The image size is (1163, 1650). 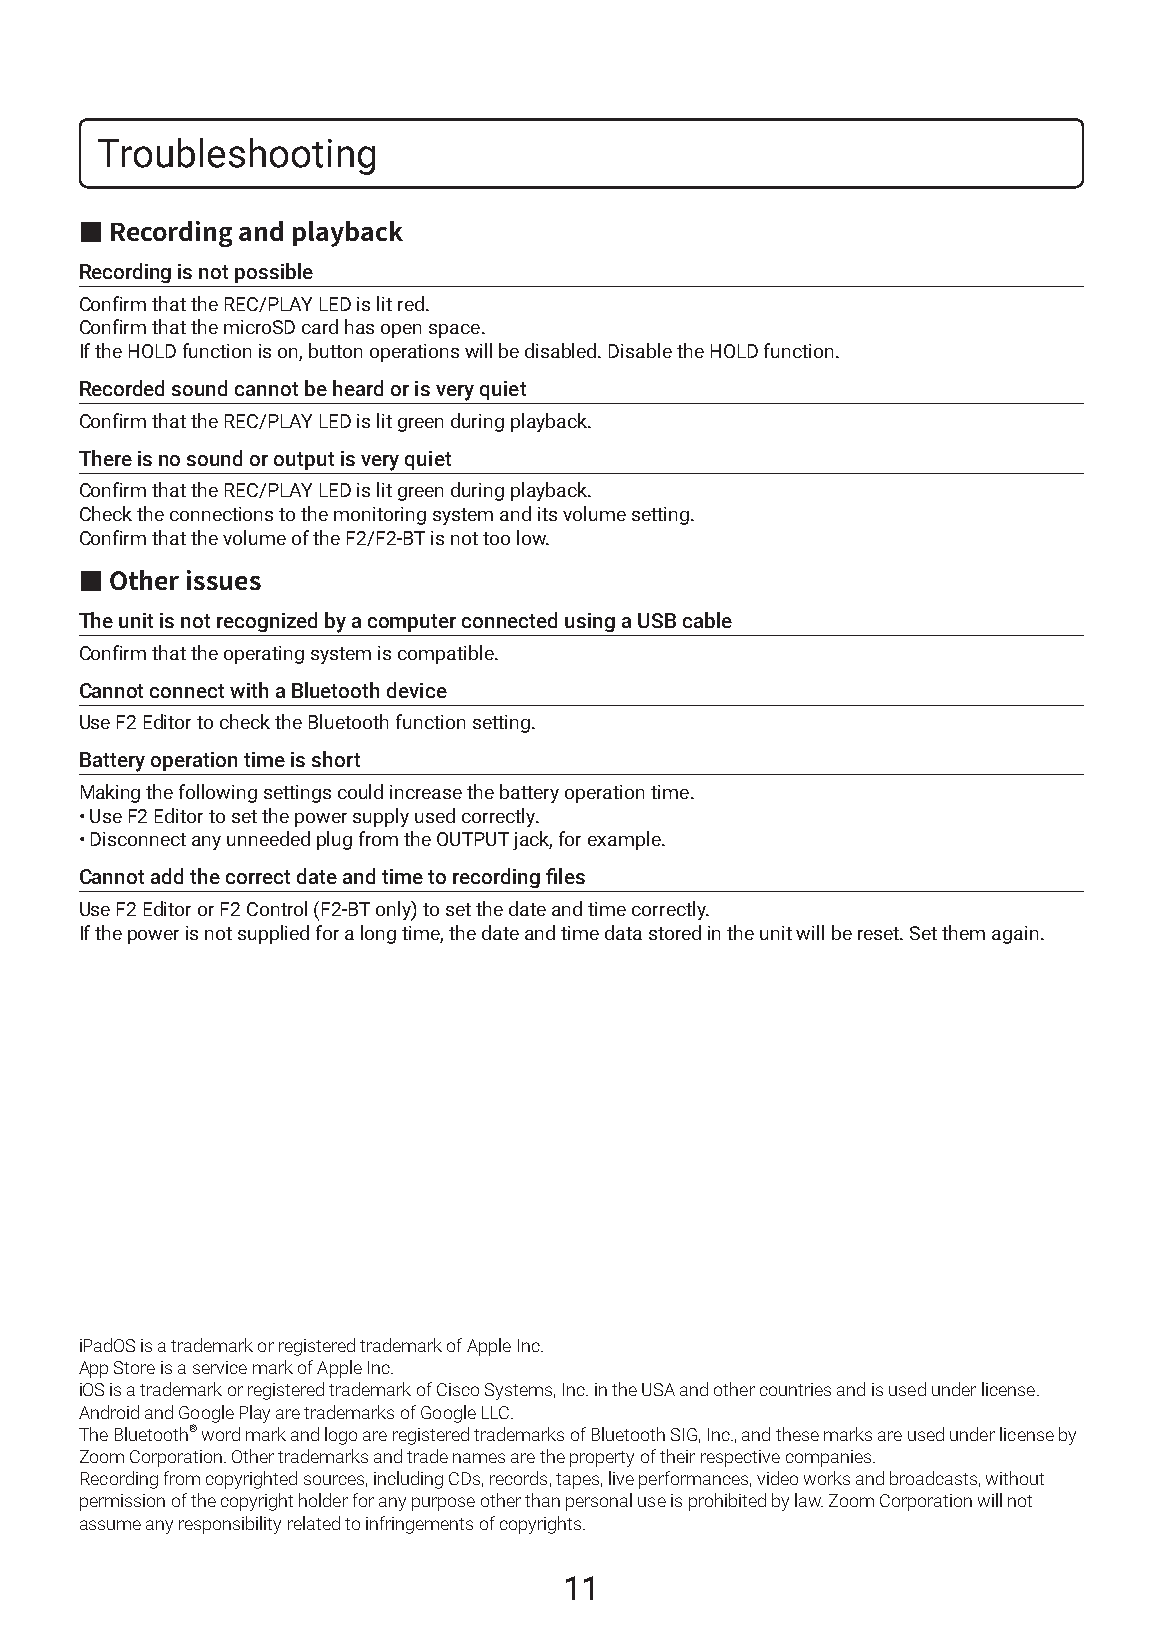 What do you see at coordinates (623, 932) in the screenshot?
I see `data` at bounding box center [623, 932].
